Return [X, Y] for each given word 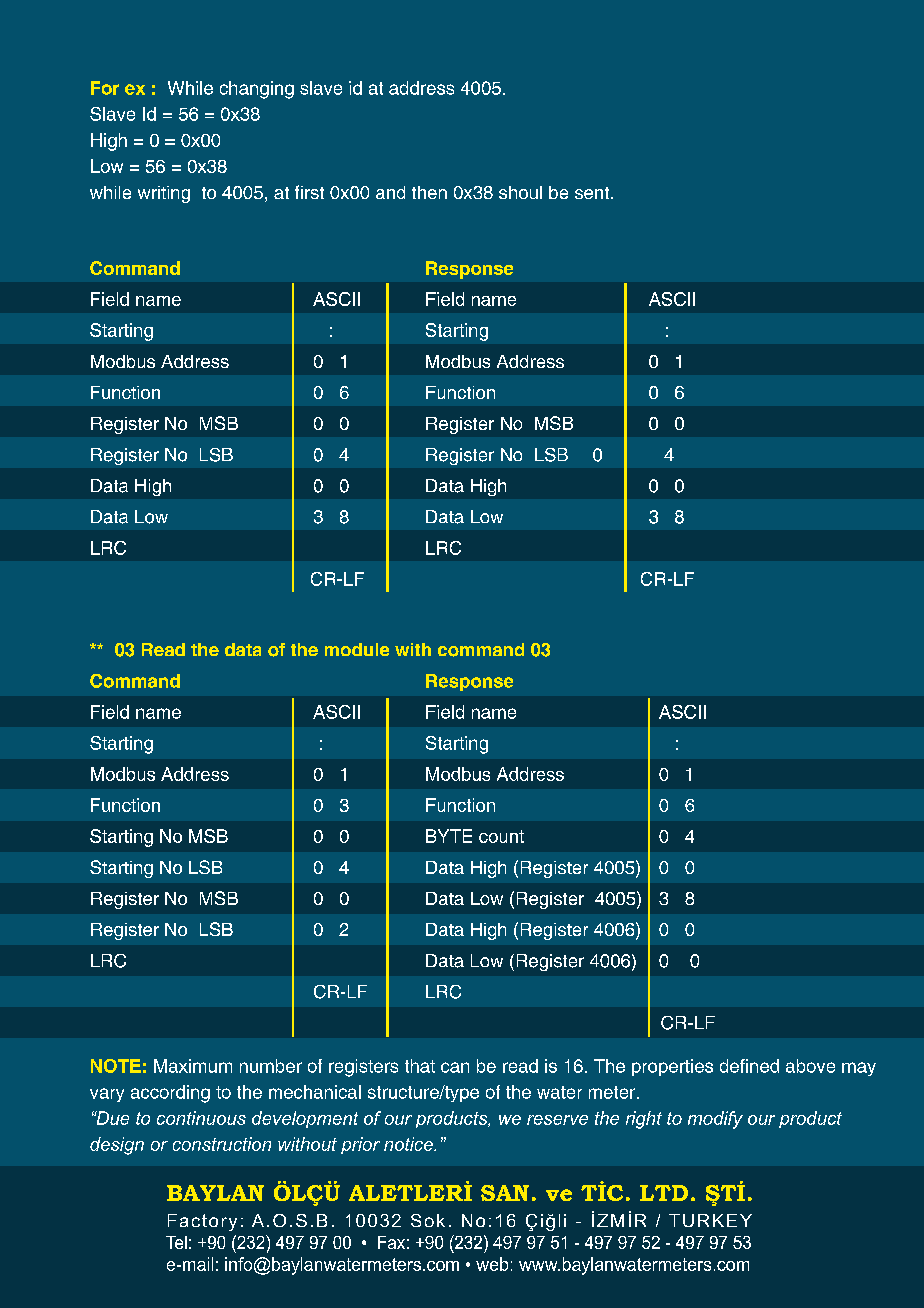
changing [257, 90]
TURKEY [710, 1220]
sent [592, 193]
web [492, 1264]
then [429, 192]
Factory [202, 1222]
